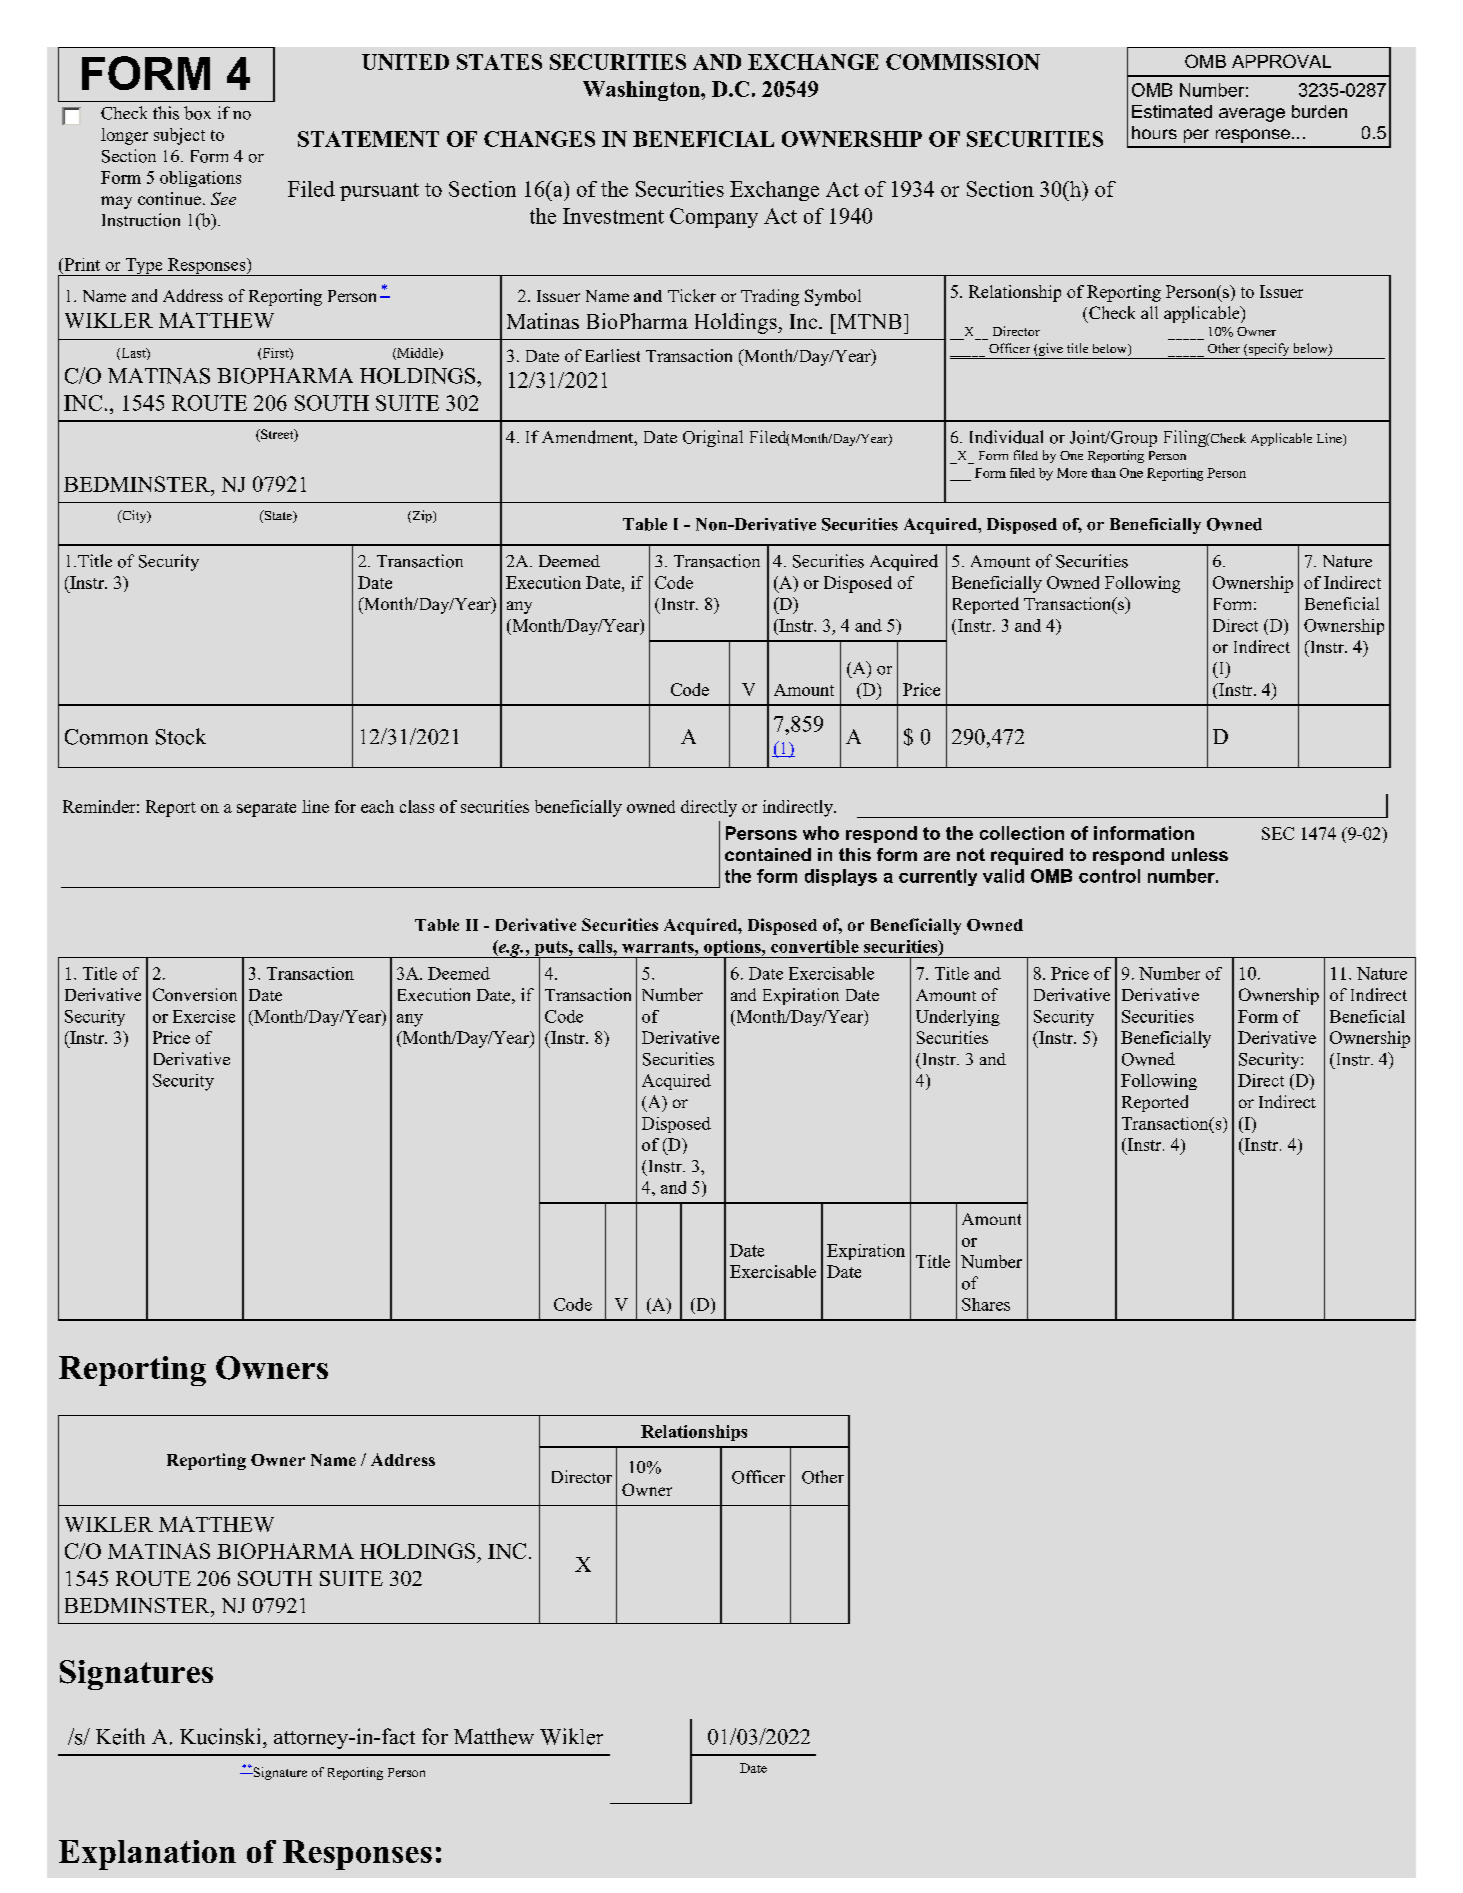 The height and width of the screenshot is (1893, 1463). I want to click on warrants, so click(659, 947).
